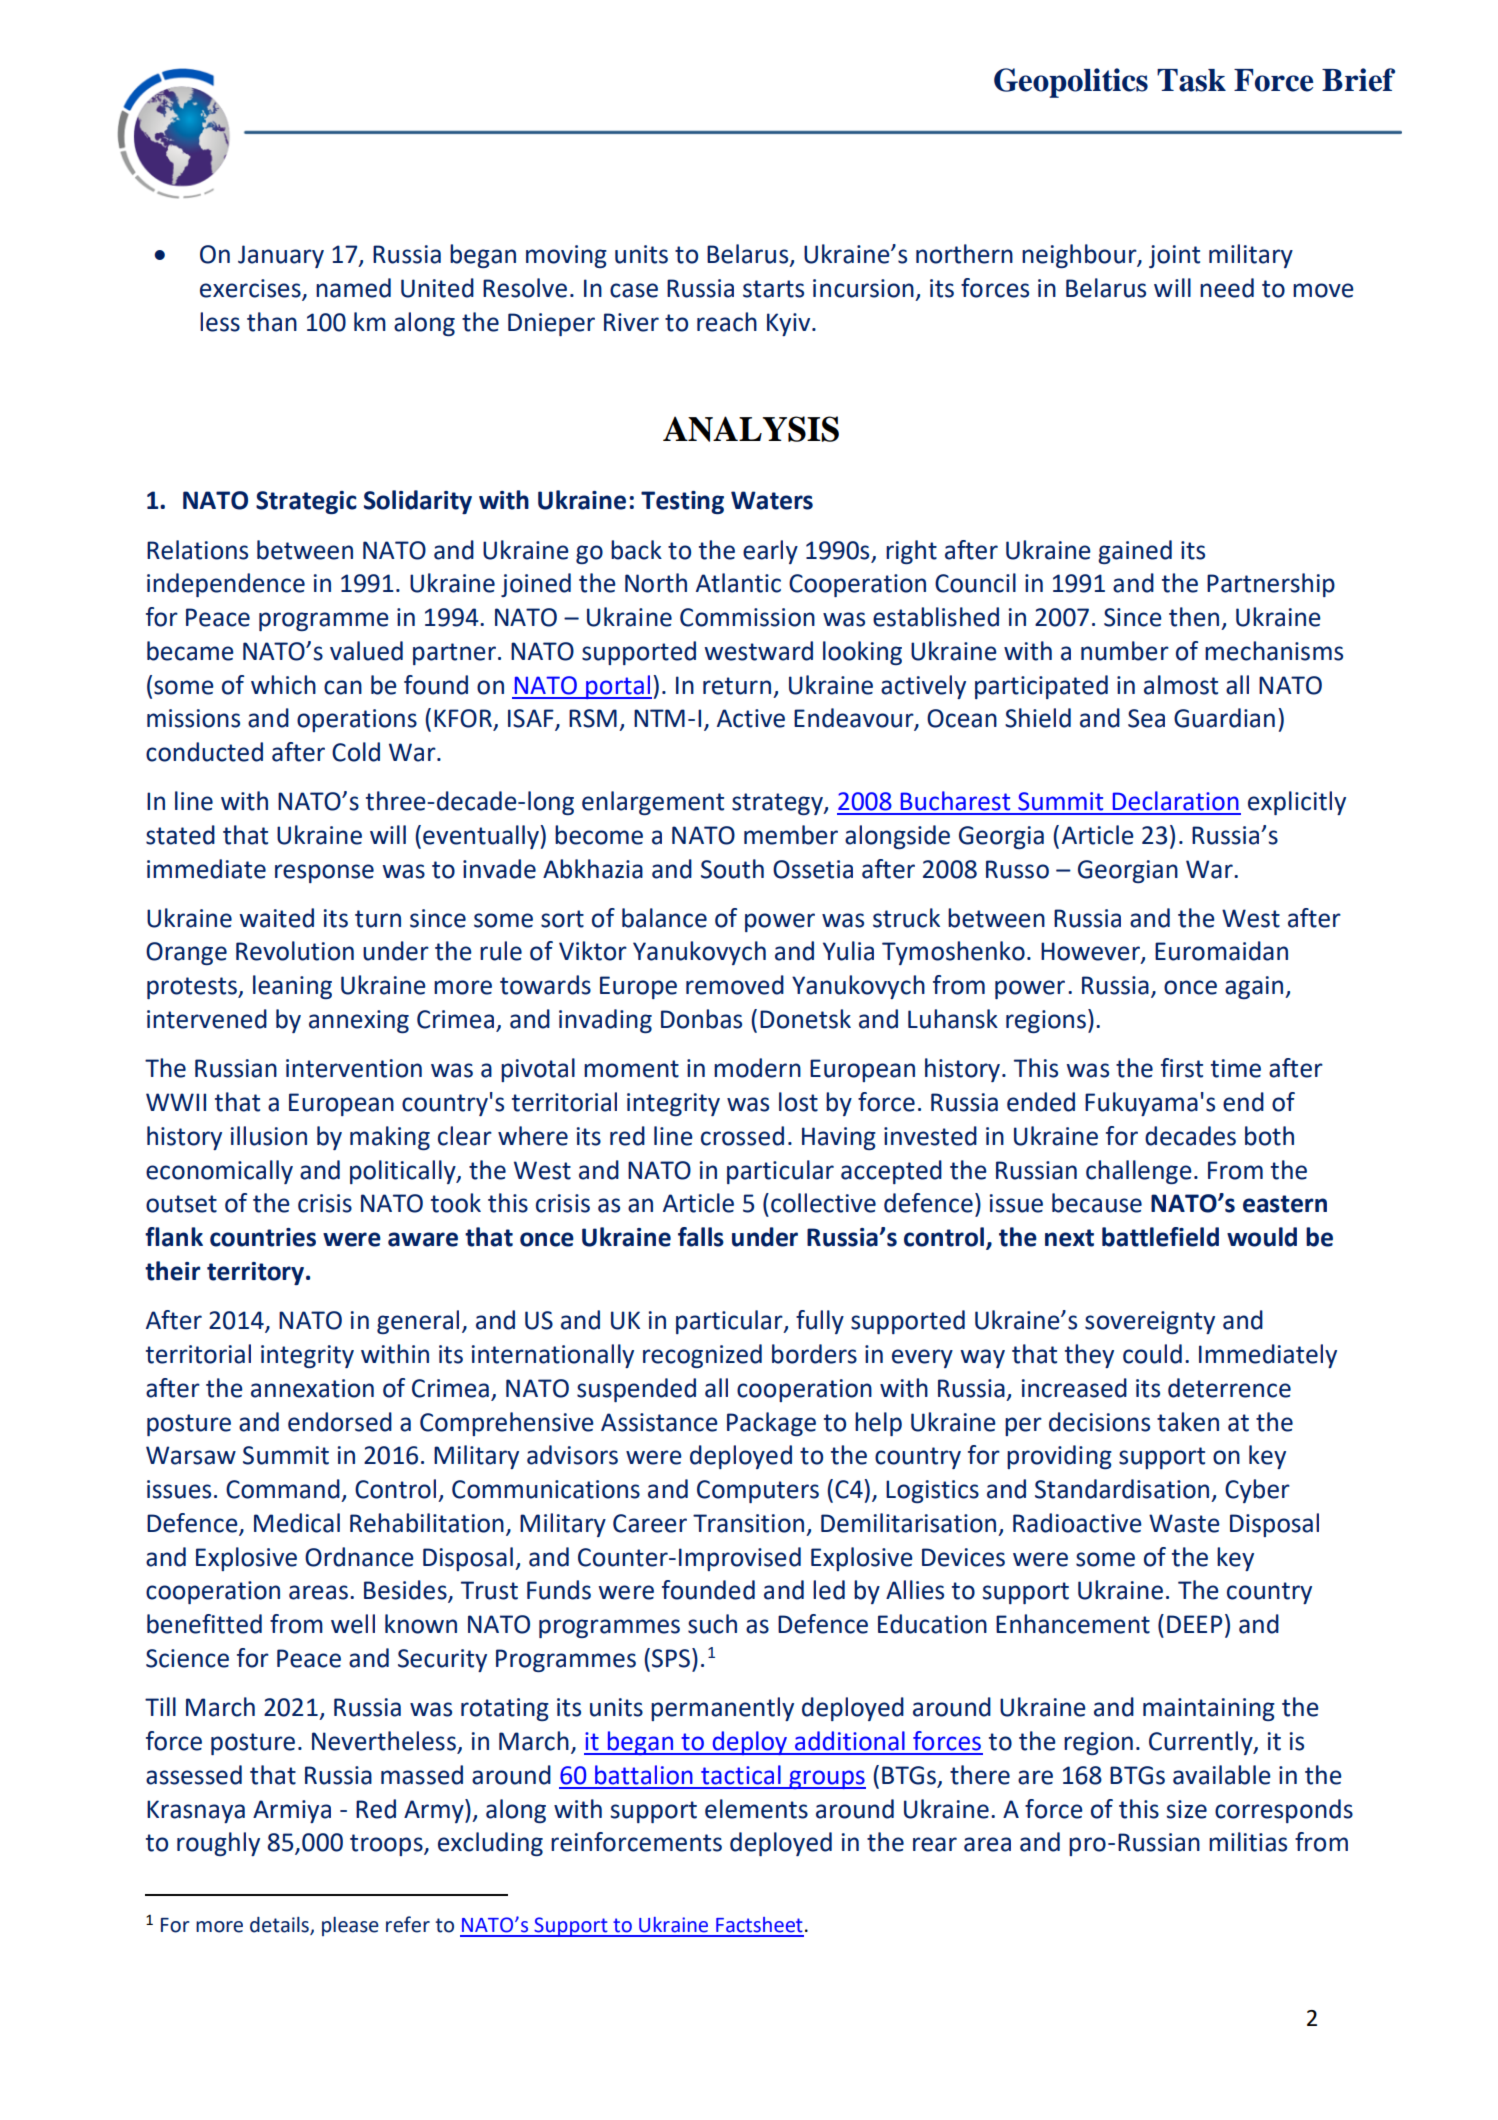 This document has width=1498, height=2120. What do you see at coordinates (1191, 80) in the document?
I see `Task` at bounding box center [1191, 80].
